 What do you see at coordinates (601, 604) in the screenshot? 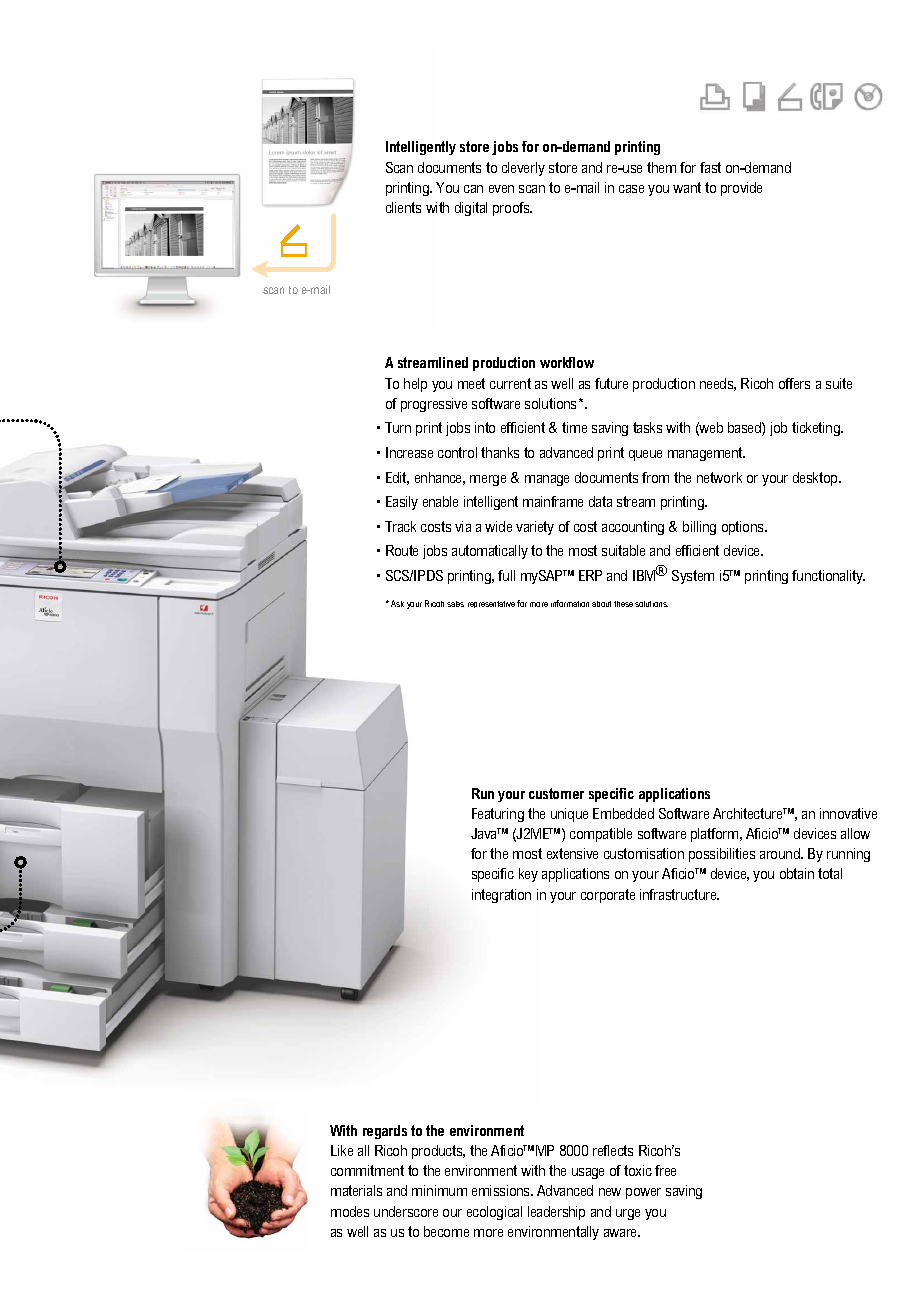
I see `about` at bounding box center [601, 604].
